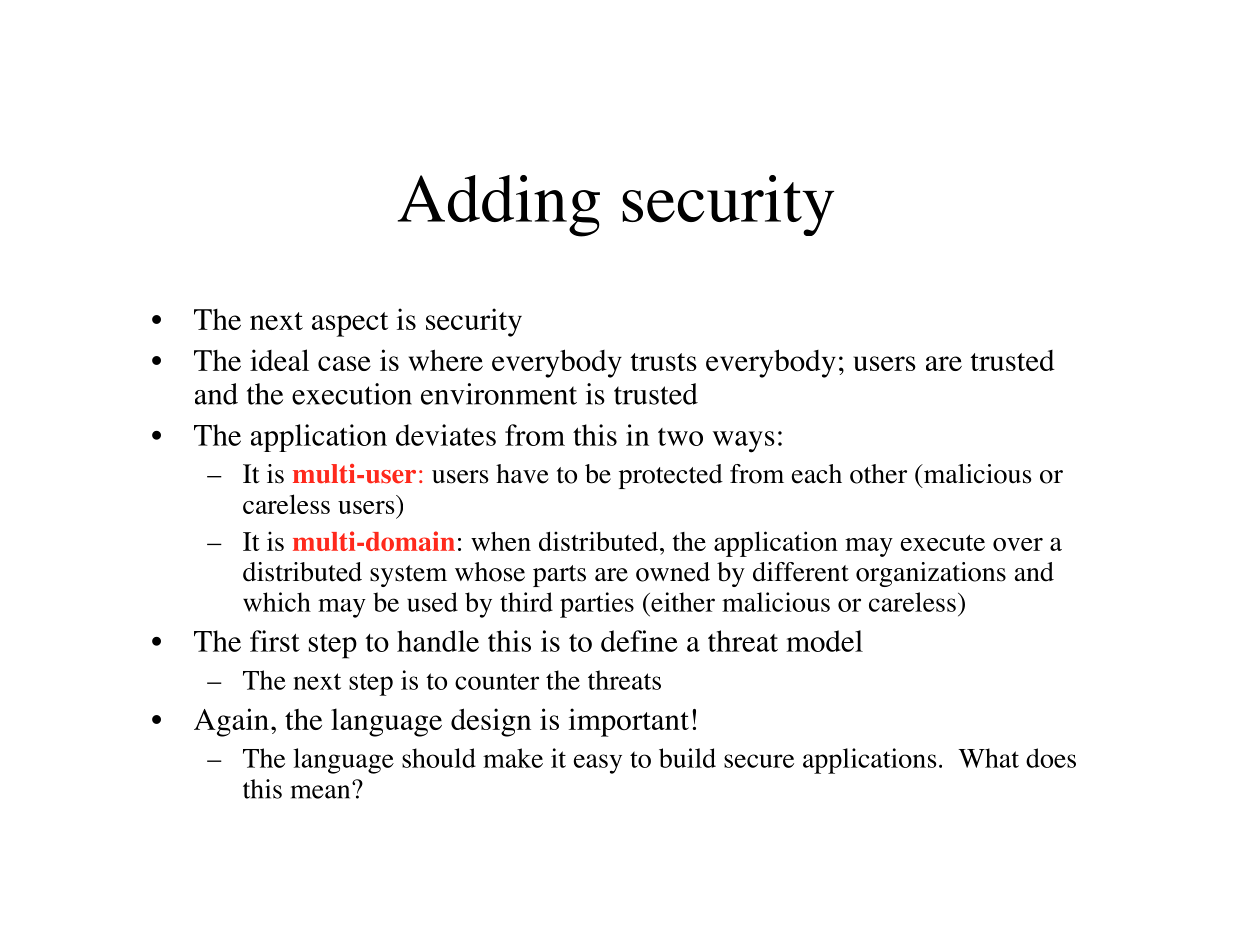 The height and width of the screenshot is (952, 1233). I want to click on define, so click(639, 641).
